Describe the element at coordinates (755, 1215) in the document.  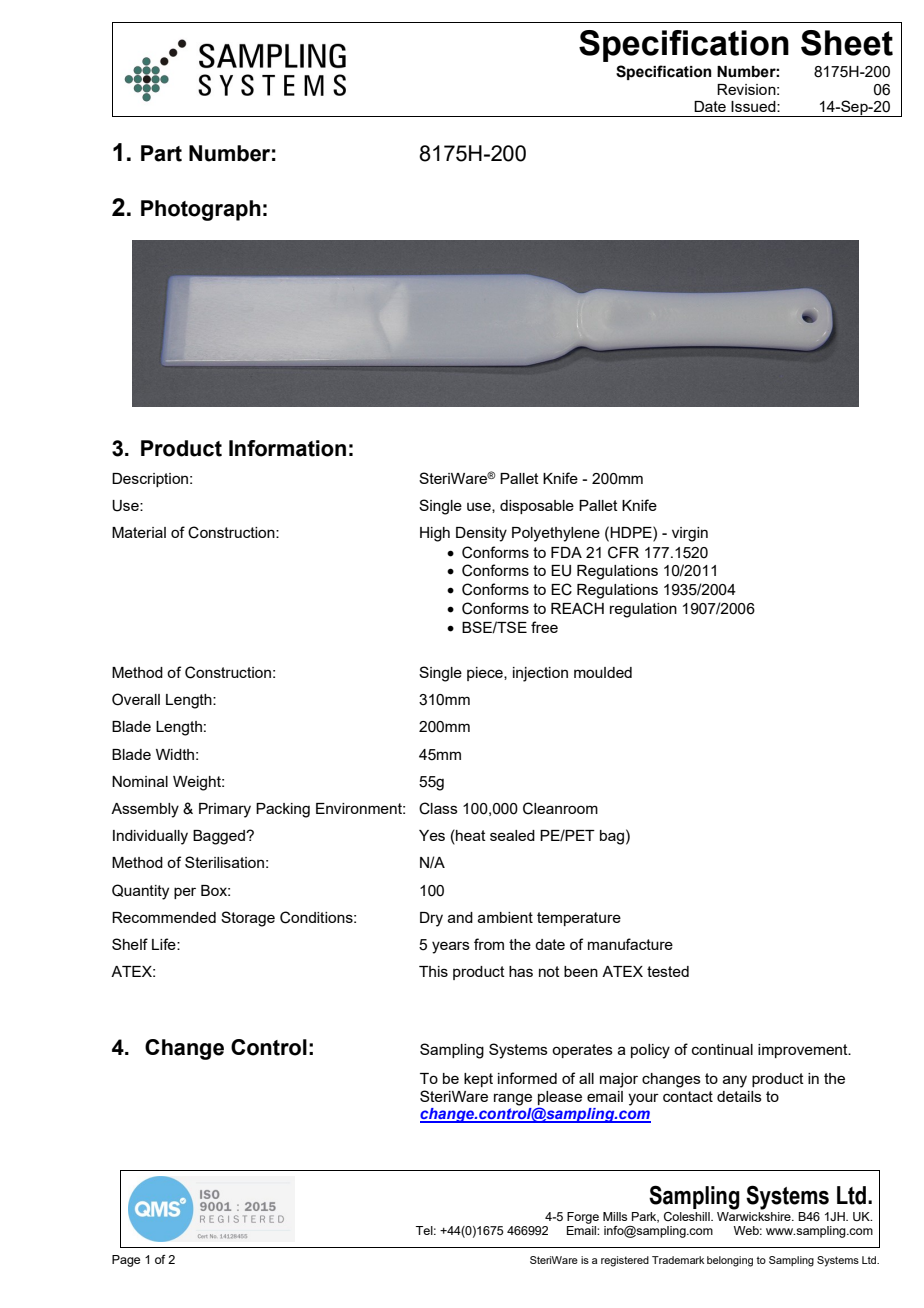
I see `Warwickshire` at that location.
